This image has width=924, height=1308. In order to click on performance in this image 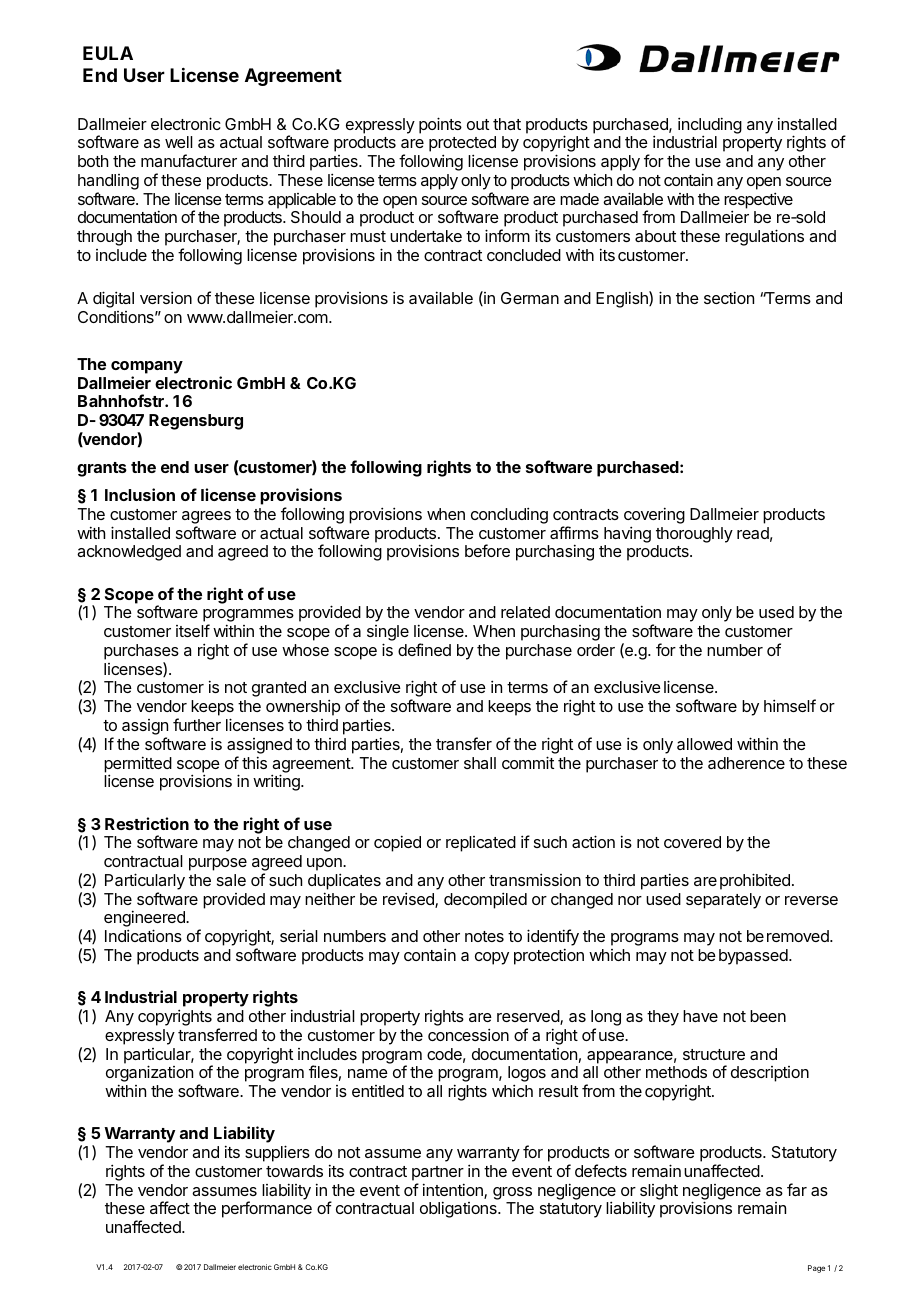, I will do `click(267, 1209)`.
